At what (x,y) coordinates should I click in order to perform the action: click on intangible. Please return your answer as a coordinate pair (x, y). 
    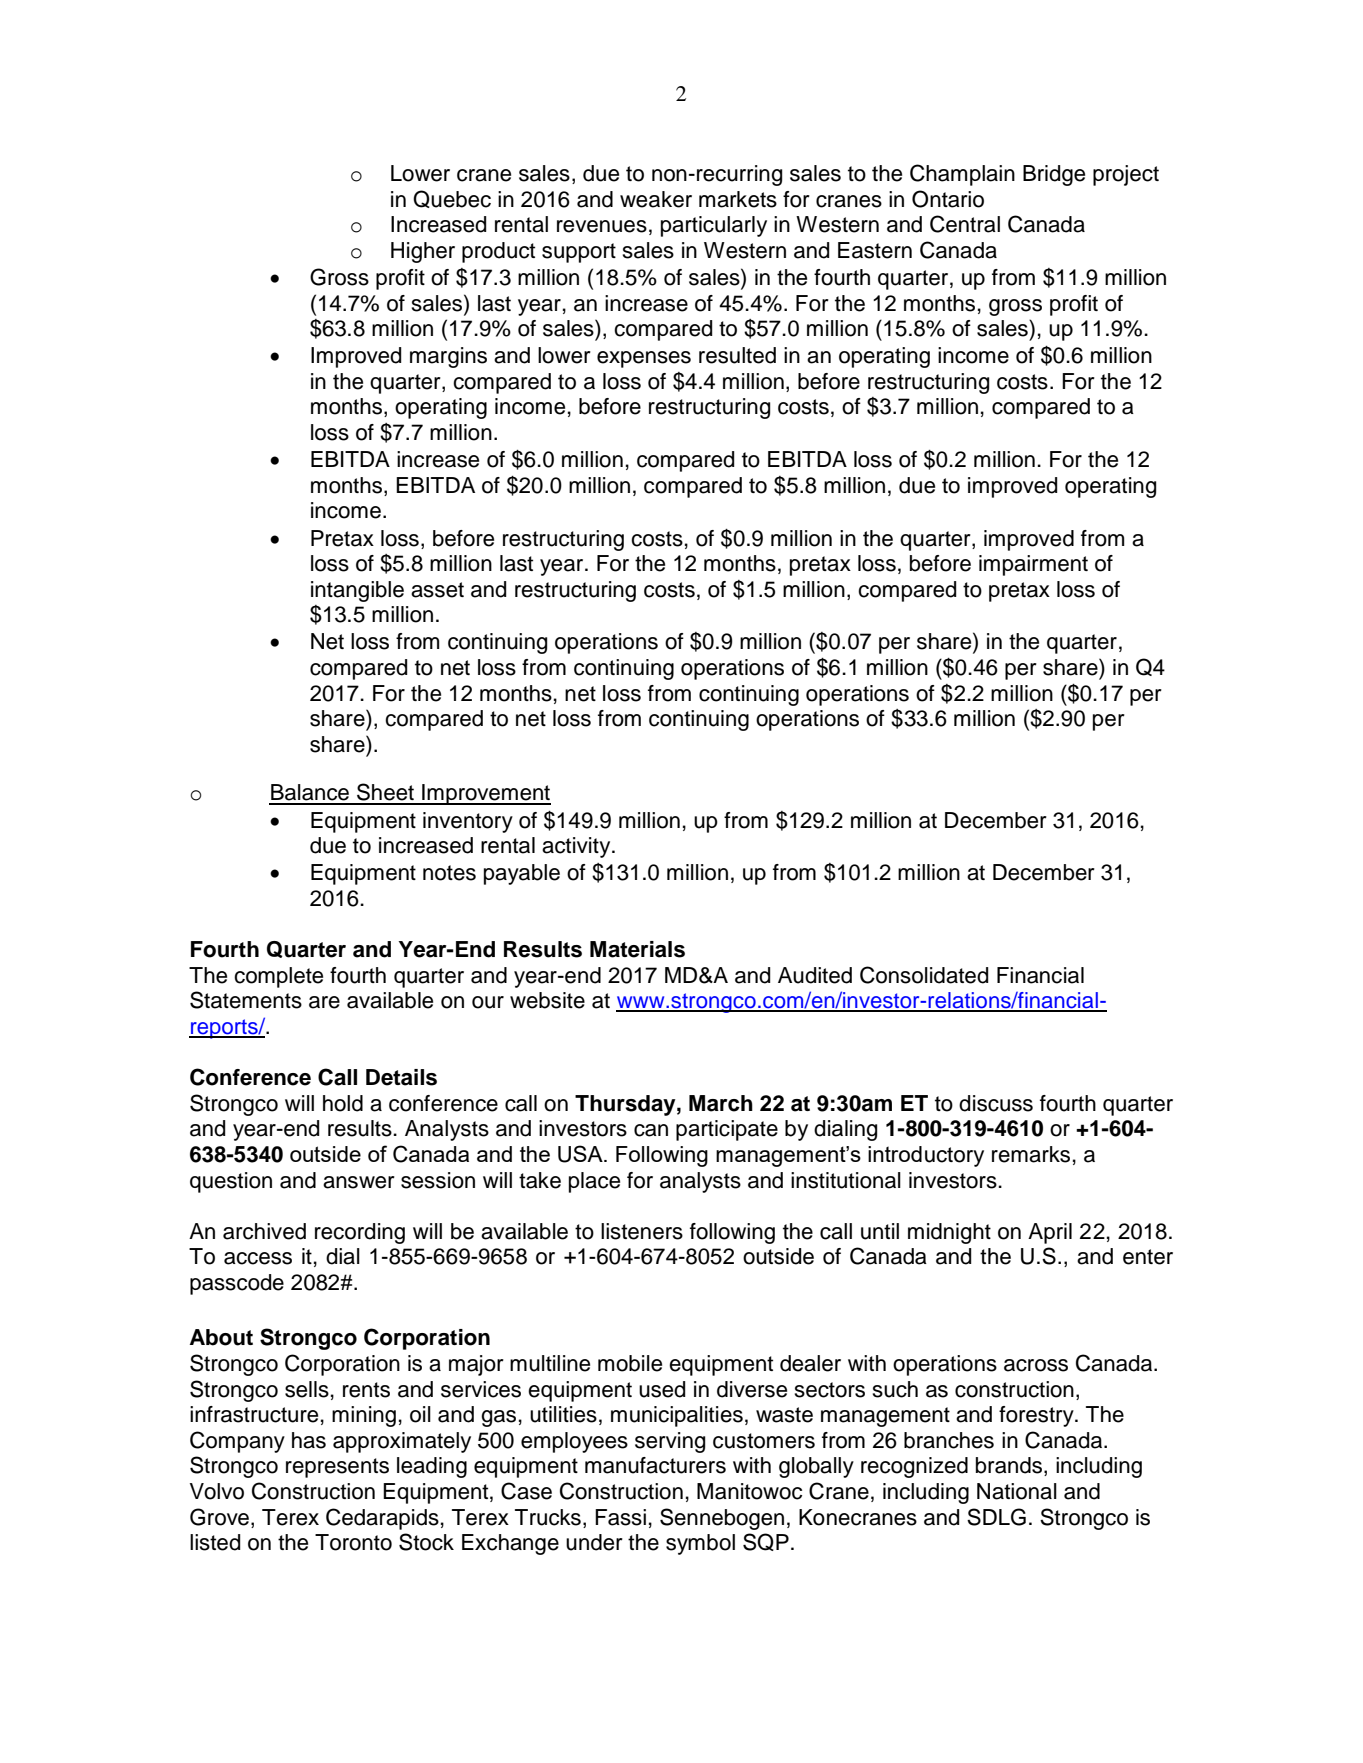
    Looking at the image, I should click on (357, 591).
